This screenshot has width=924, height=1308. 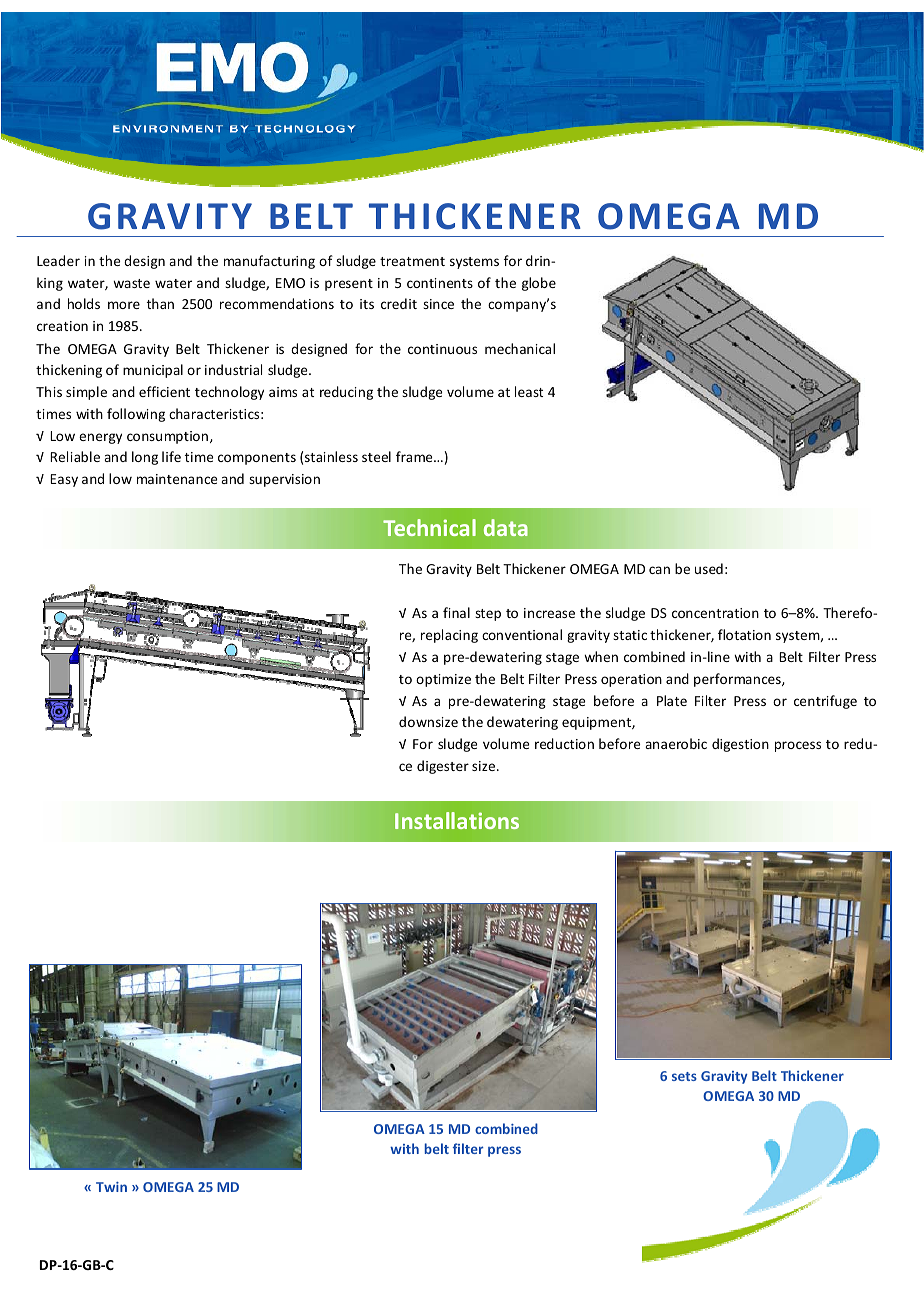 What do you see at coordinates (539, 284) in the screenshot?
I see `globe` at bounding box center [539, 284].
